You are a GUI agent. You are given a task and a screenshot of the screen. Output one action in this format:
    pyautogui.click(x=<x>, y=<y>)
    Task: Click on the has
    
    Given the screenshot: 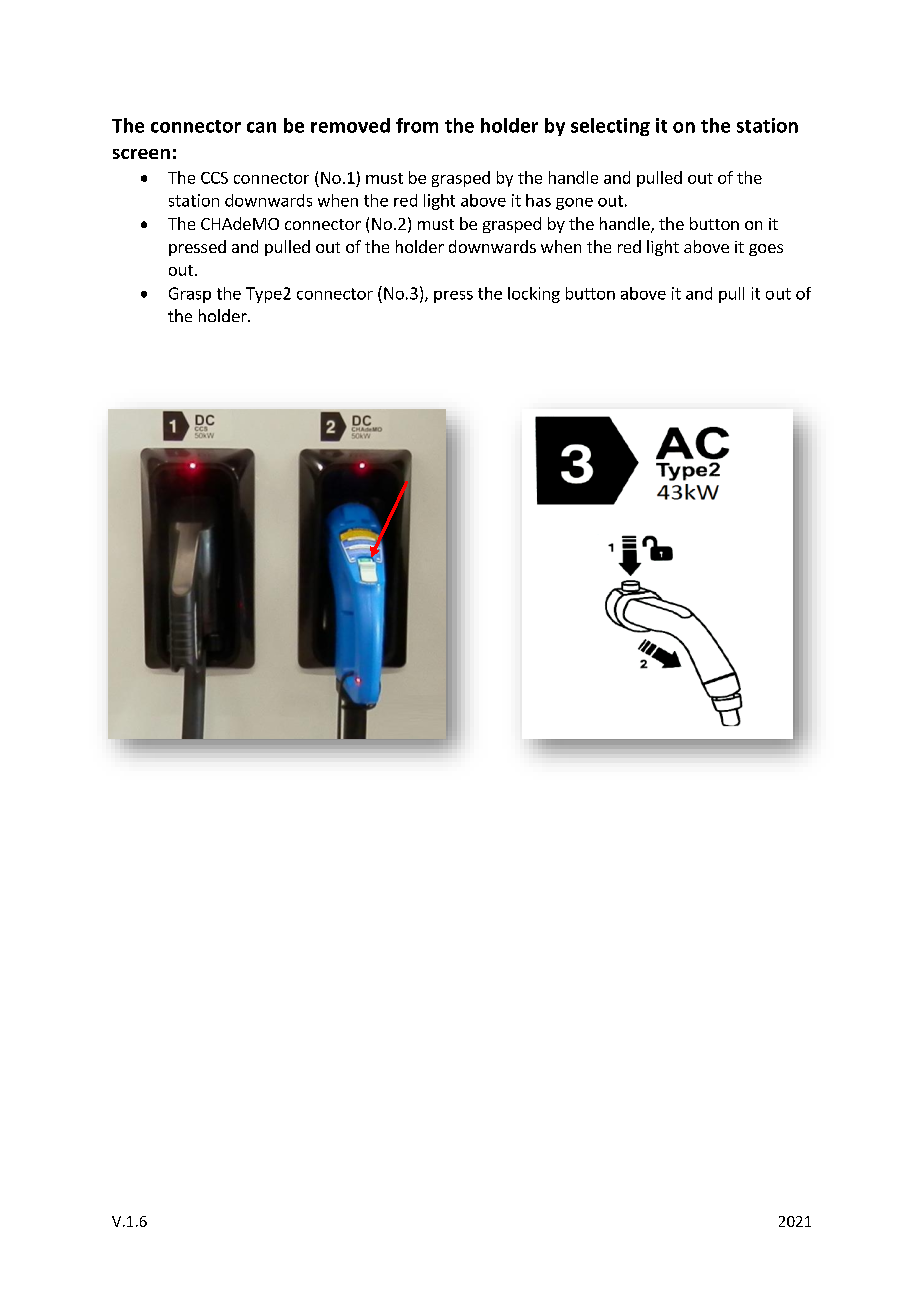 What is the action you would take?
    pyautogui.click(x=538, y=200)
